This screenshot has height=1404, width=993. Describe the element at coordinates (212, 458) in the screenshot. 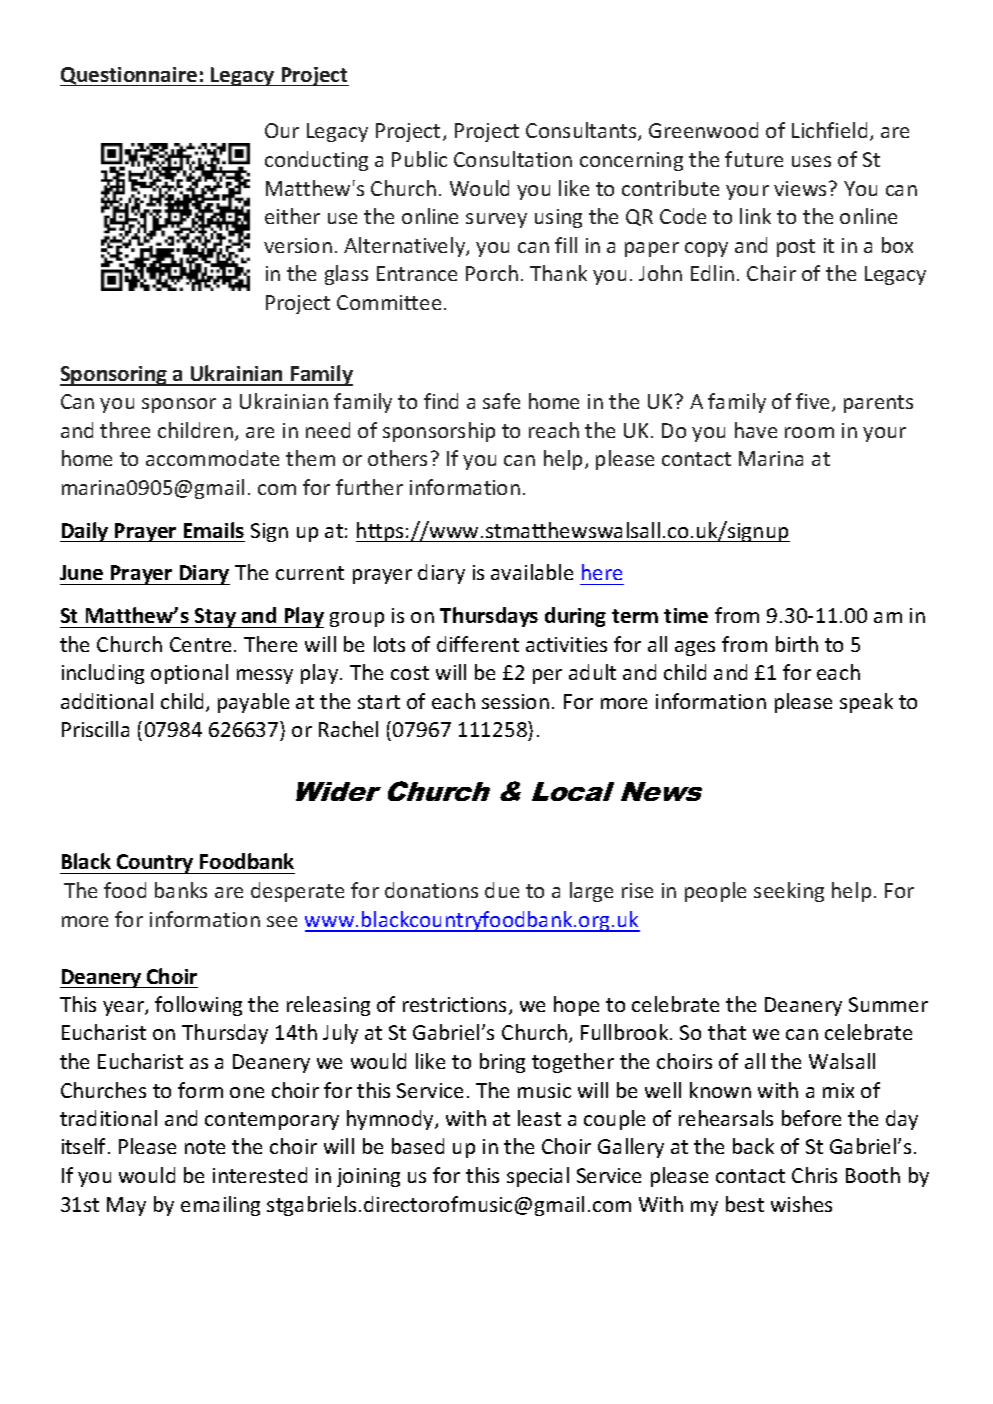

I see `accommodate` at that location.
